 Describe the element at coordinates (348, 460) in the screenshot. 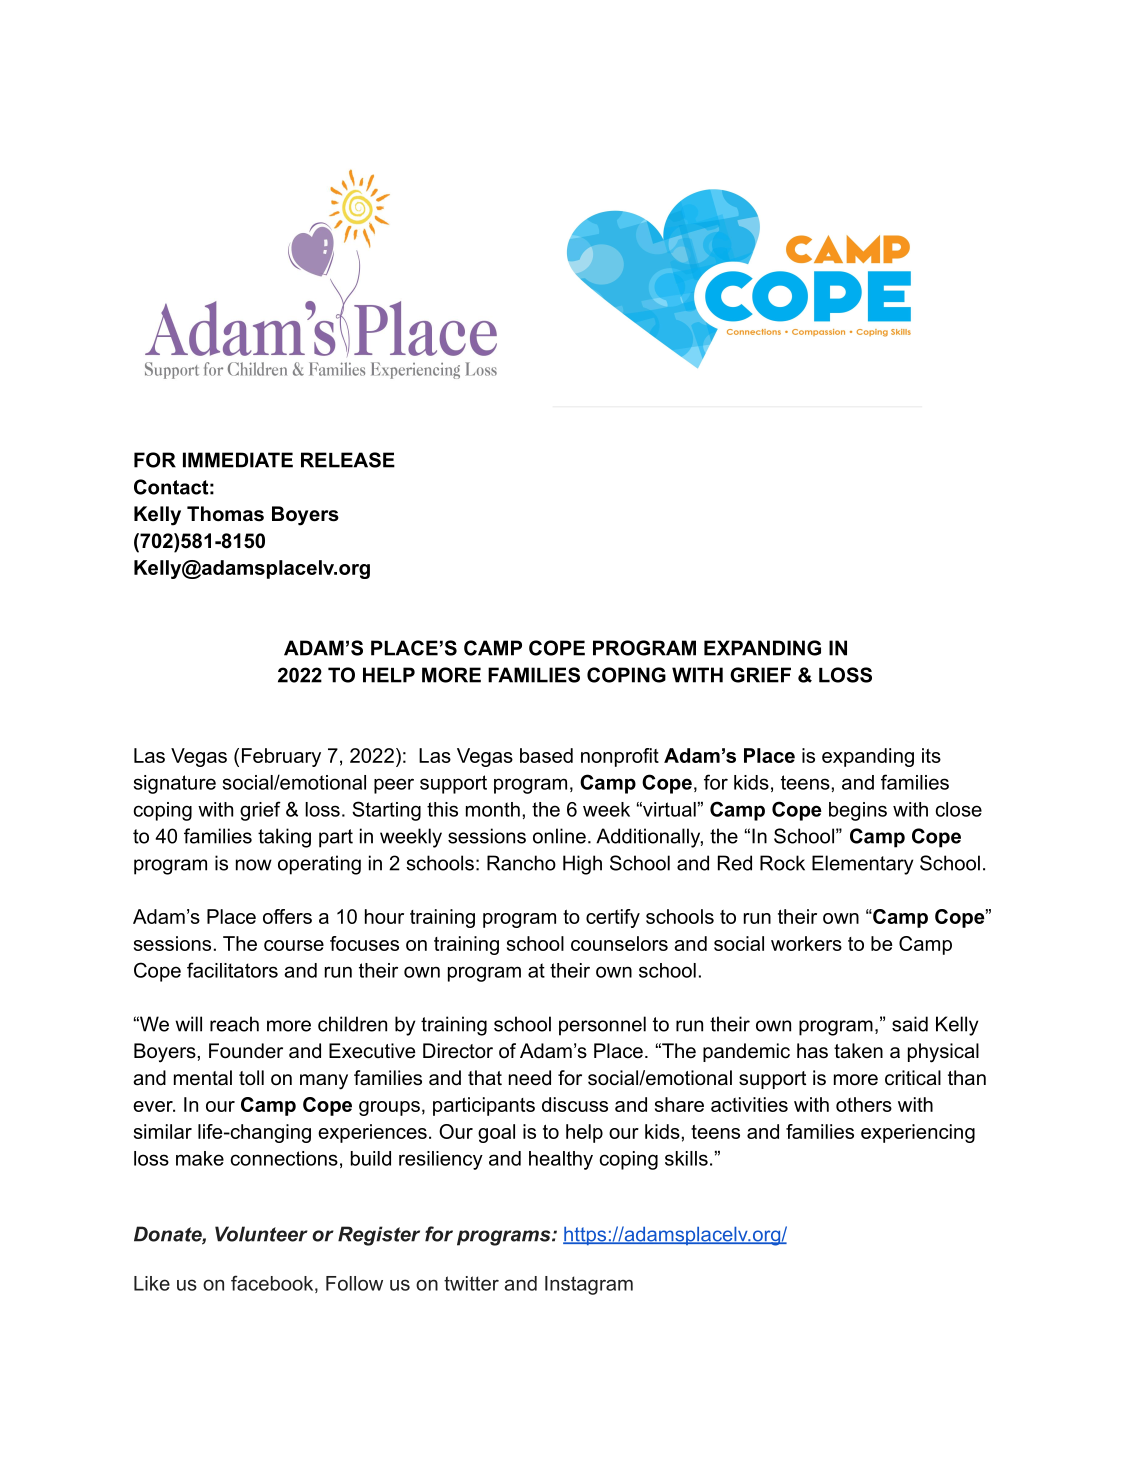

I see `RELEASE` at that location.
